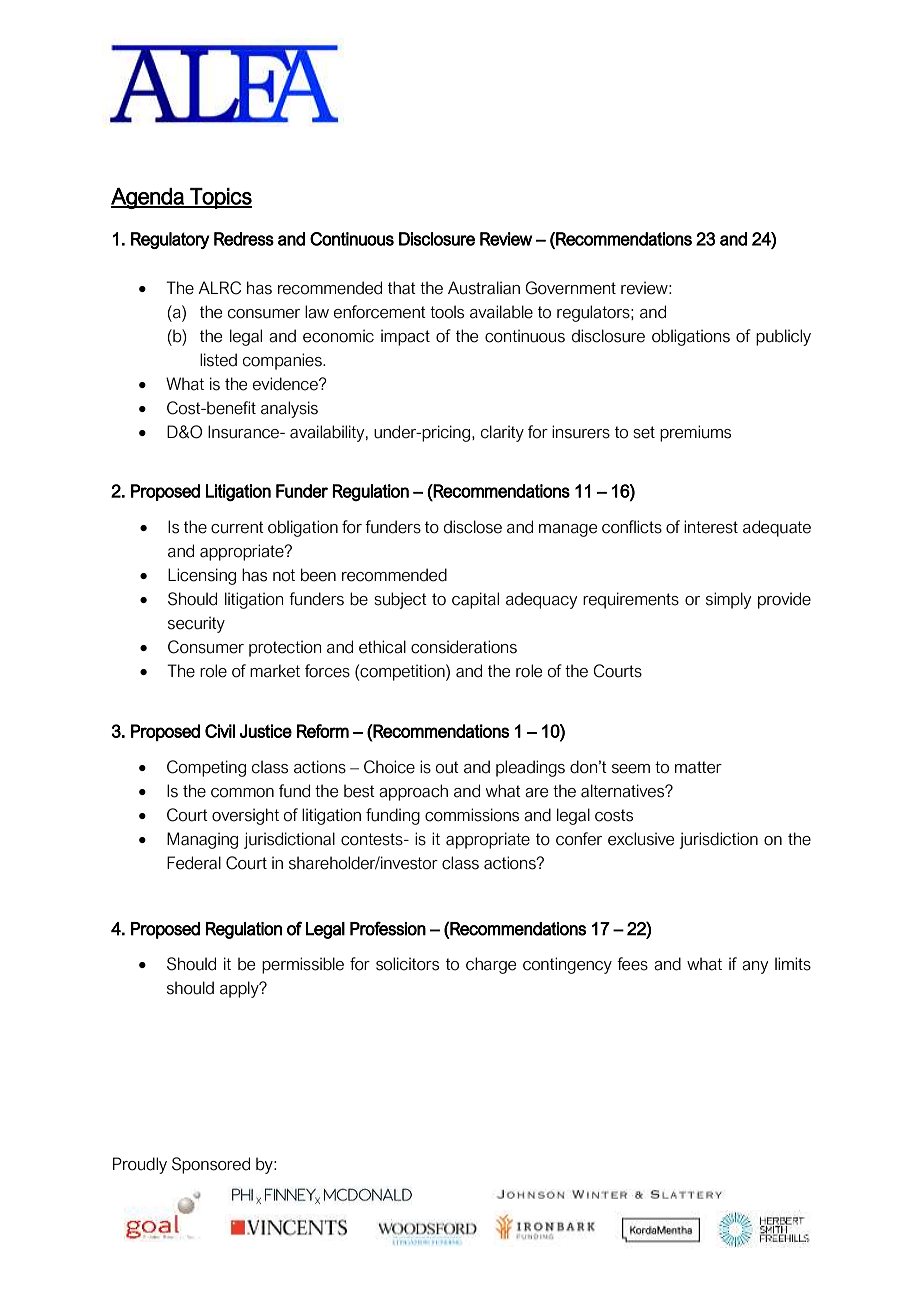 This screenshot has width=924, height=1308. What do you see at coordinates (464, 647) in the screenshot?
I see `considerations` at bounding box center [464, 647].
